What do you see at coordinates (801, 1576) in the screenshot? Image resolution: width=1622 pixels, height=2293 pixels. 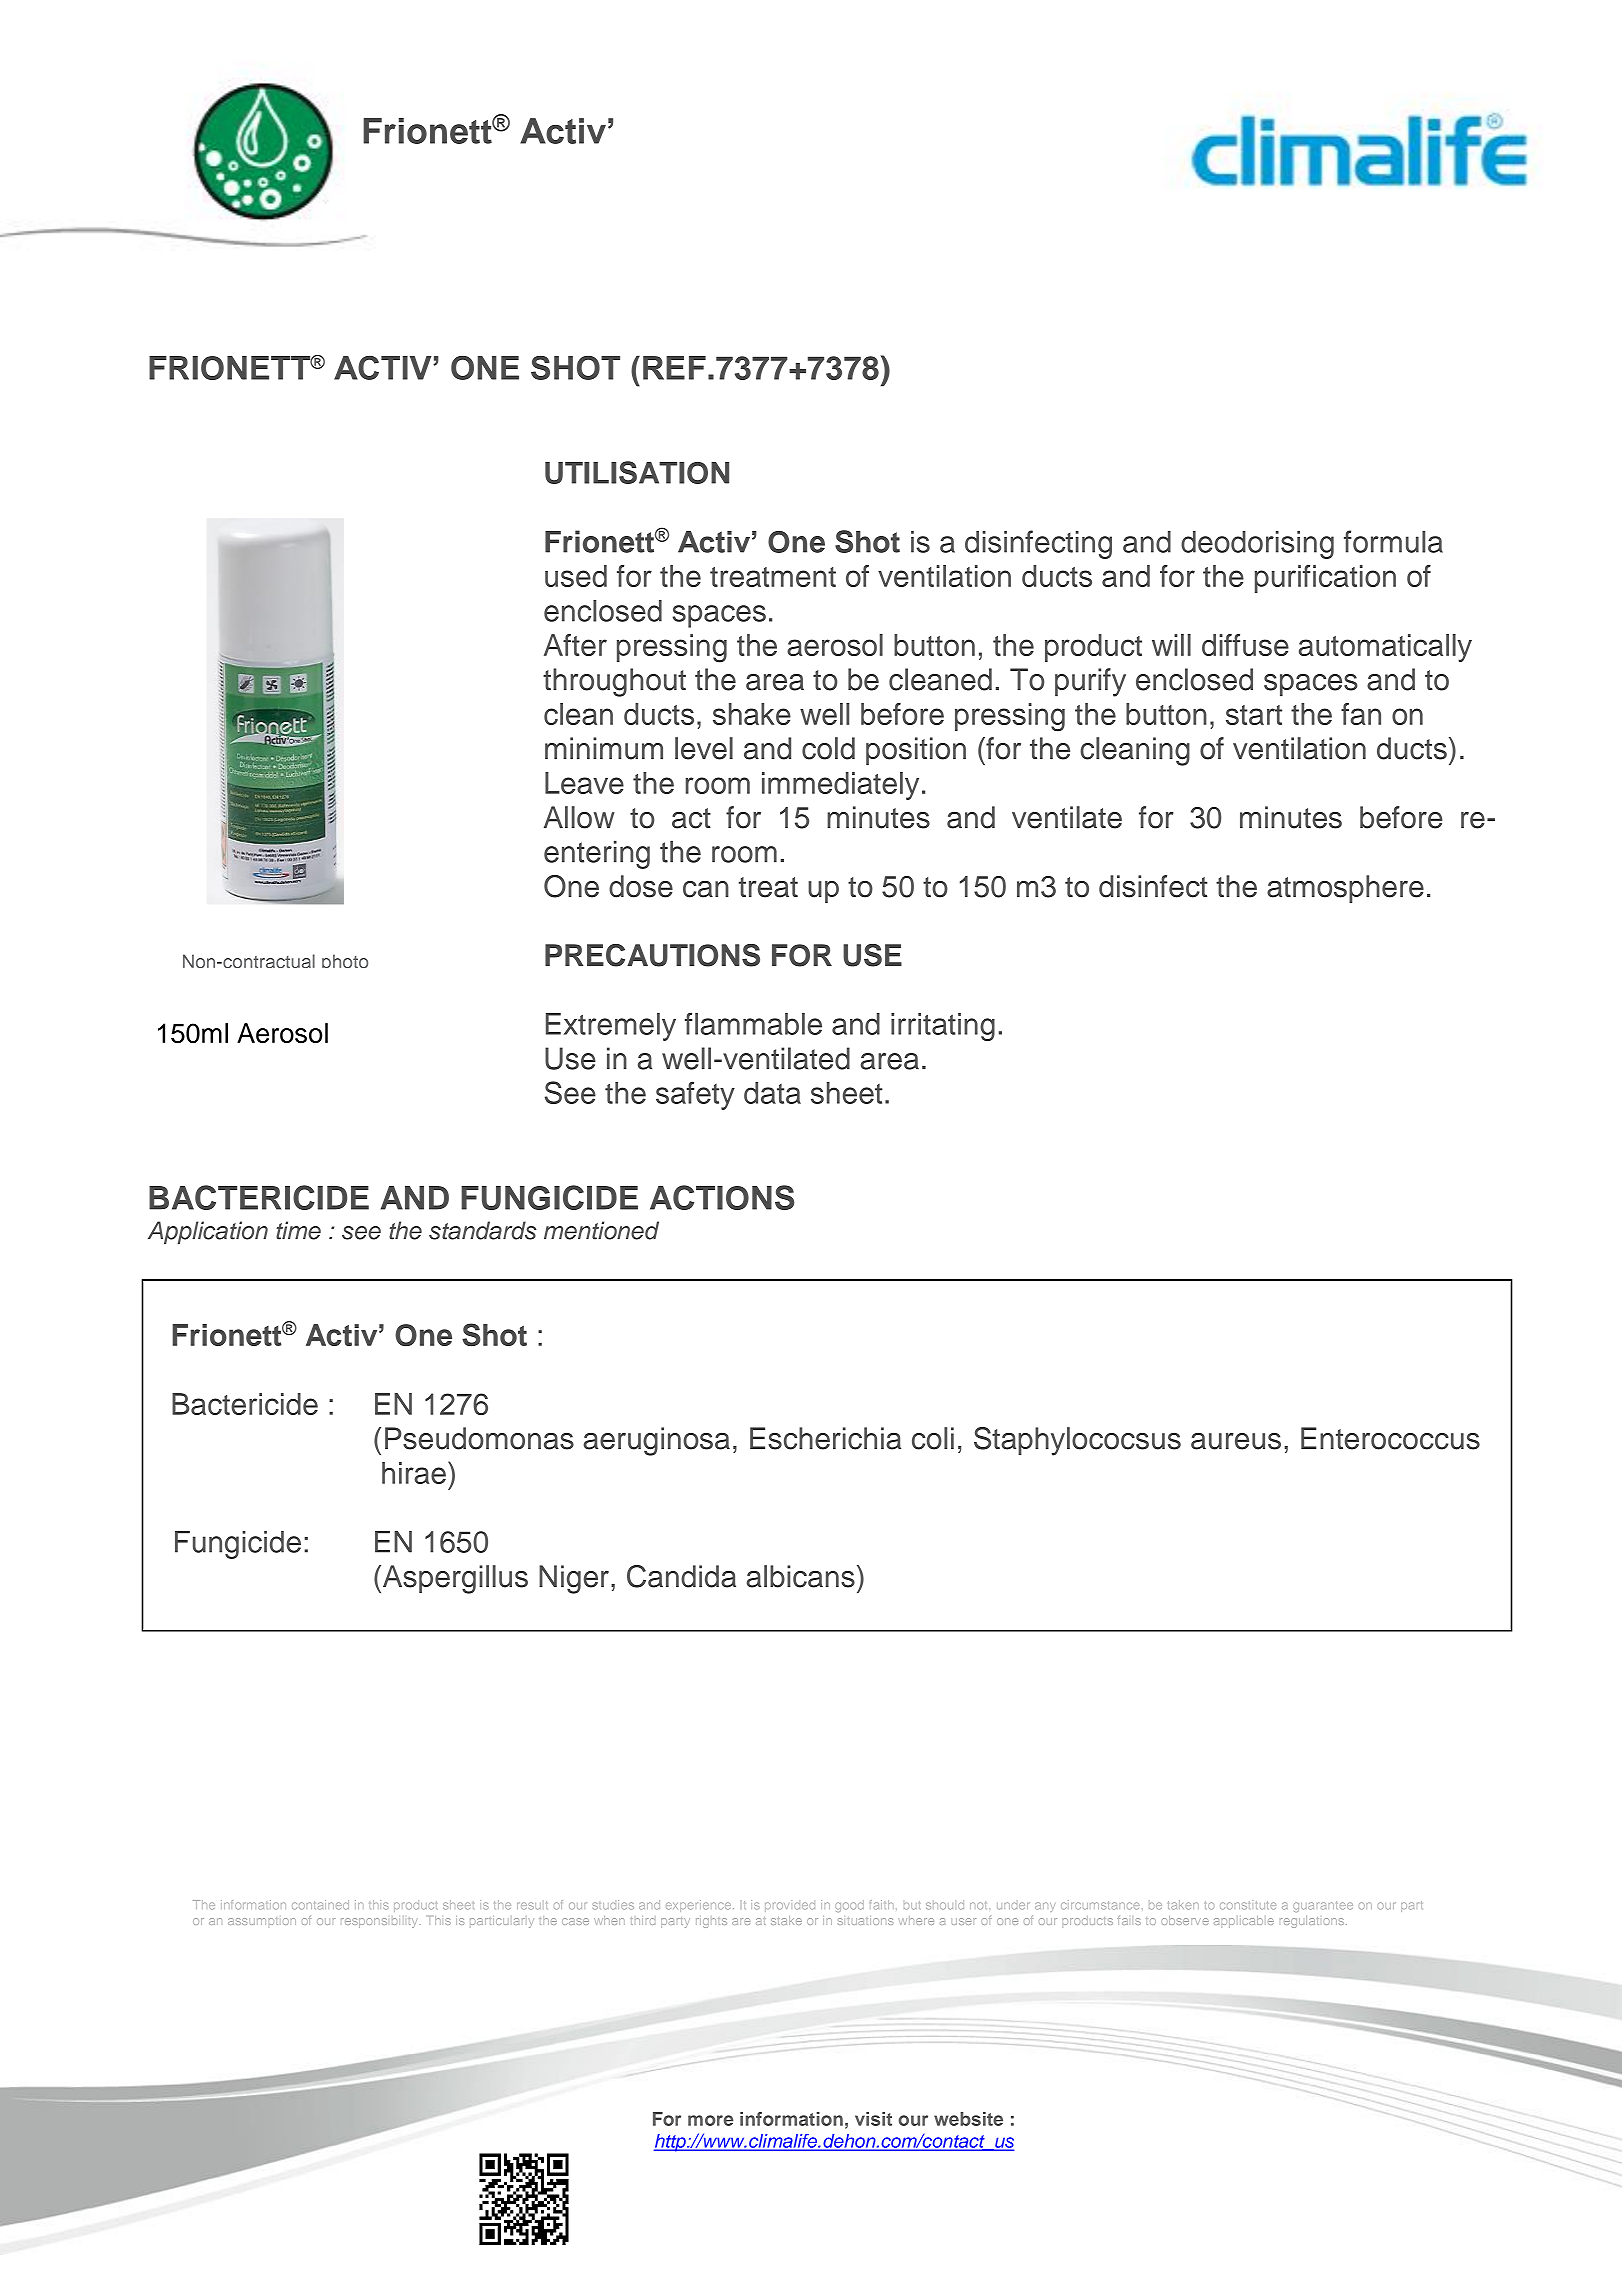 I see `albicans` at bounding box center [801, 1576].
